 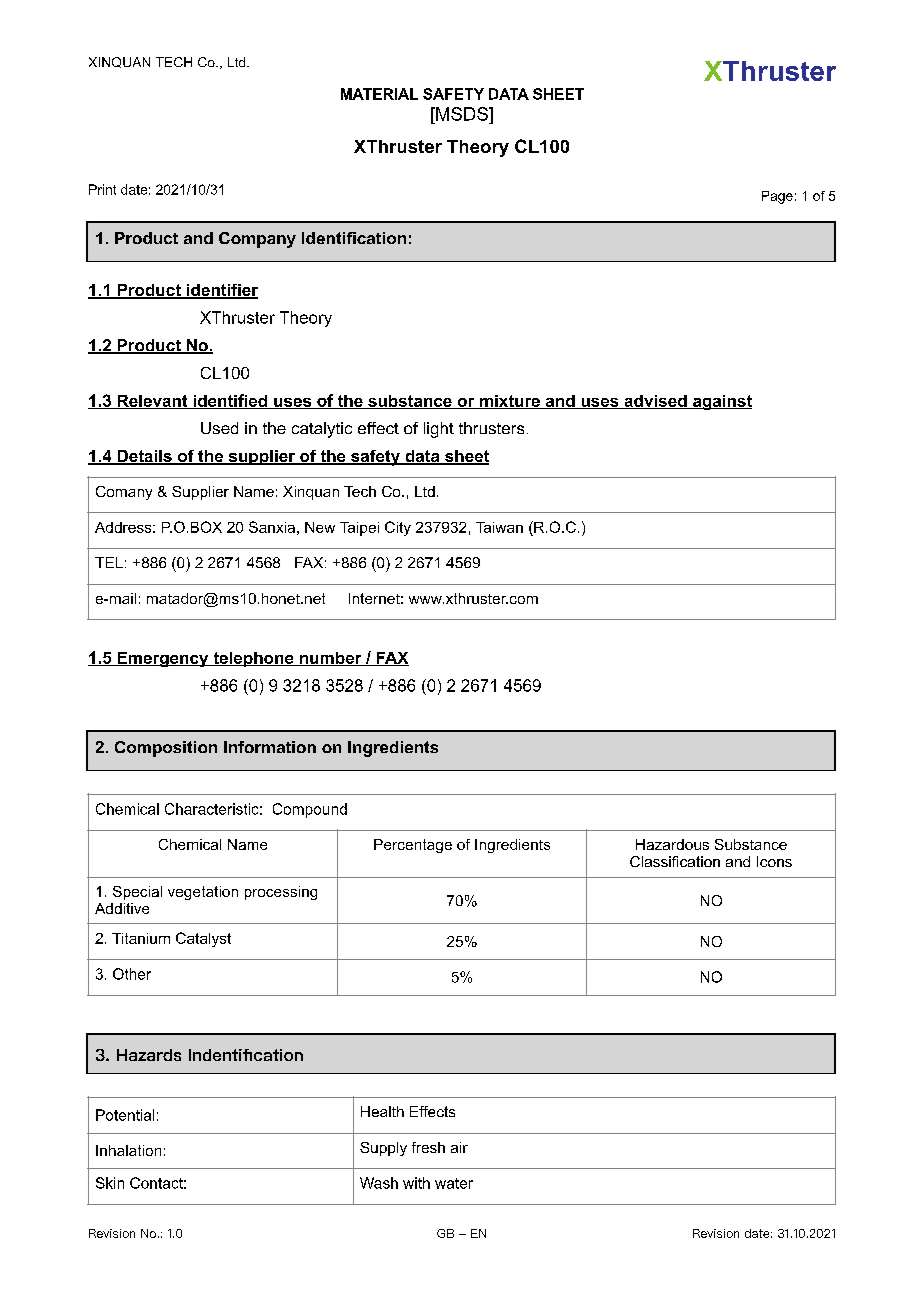 I want to click on fresh, so click(x=428, y=1147).
